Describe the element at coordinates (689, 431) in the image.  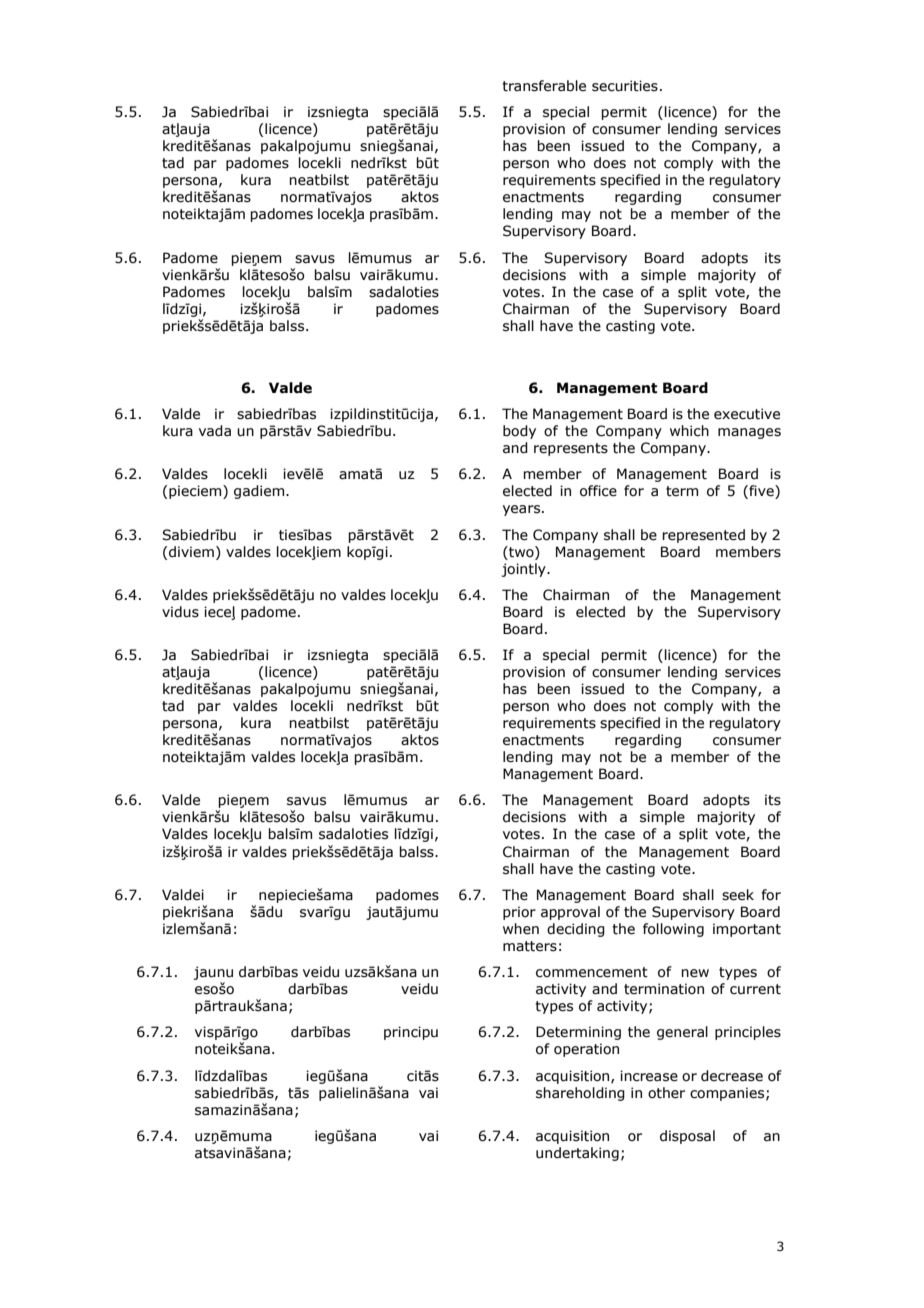
I see `which` at that location.
